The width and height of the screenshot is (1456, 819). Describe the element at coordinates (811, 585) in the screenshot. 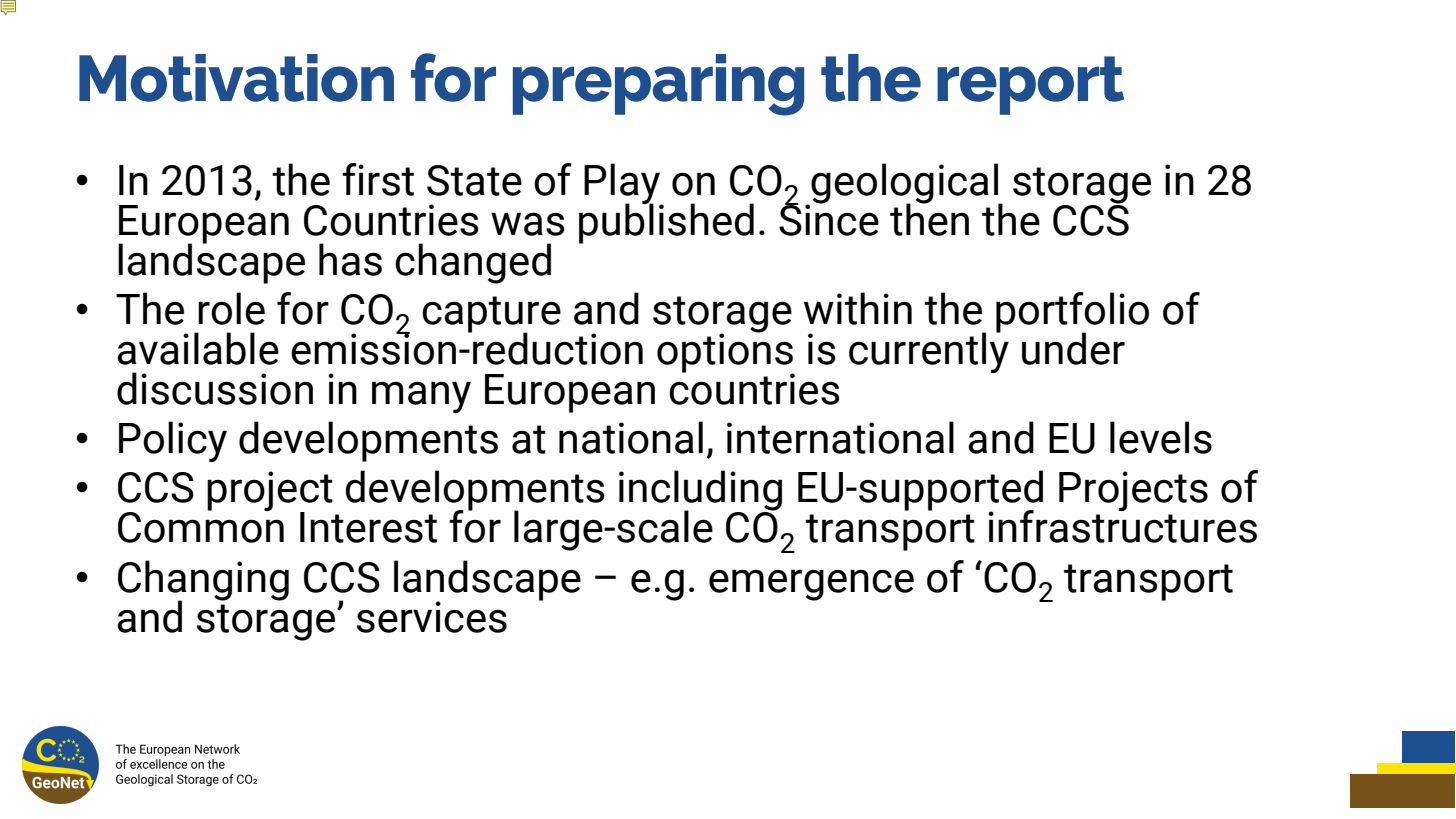

I see `emergence` at that location.
